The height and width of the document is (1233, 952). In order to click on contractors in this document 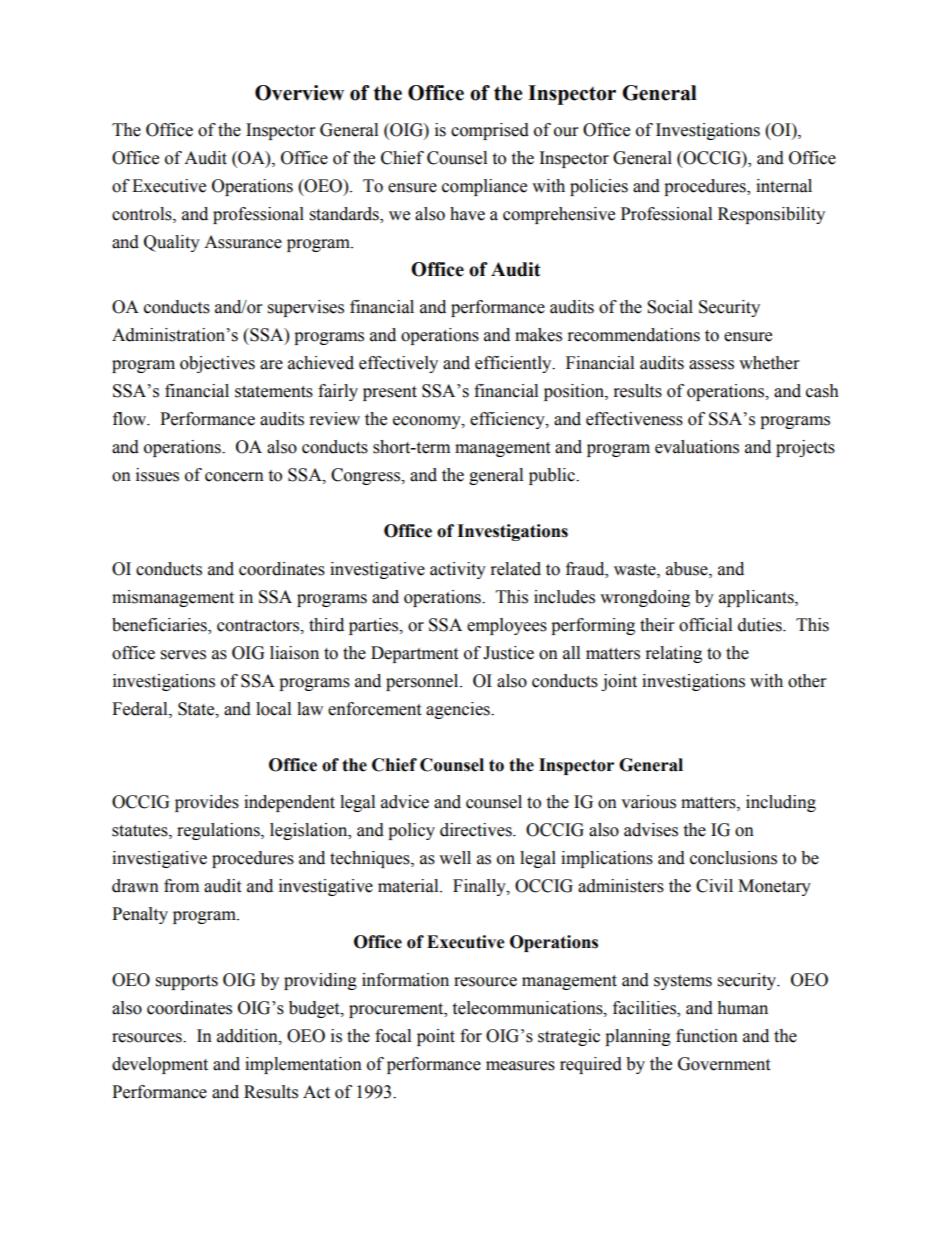, I will do `click(259, 626)`.
